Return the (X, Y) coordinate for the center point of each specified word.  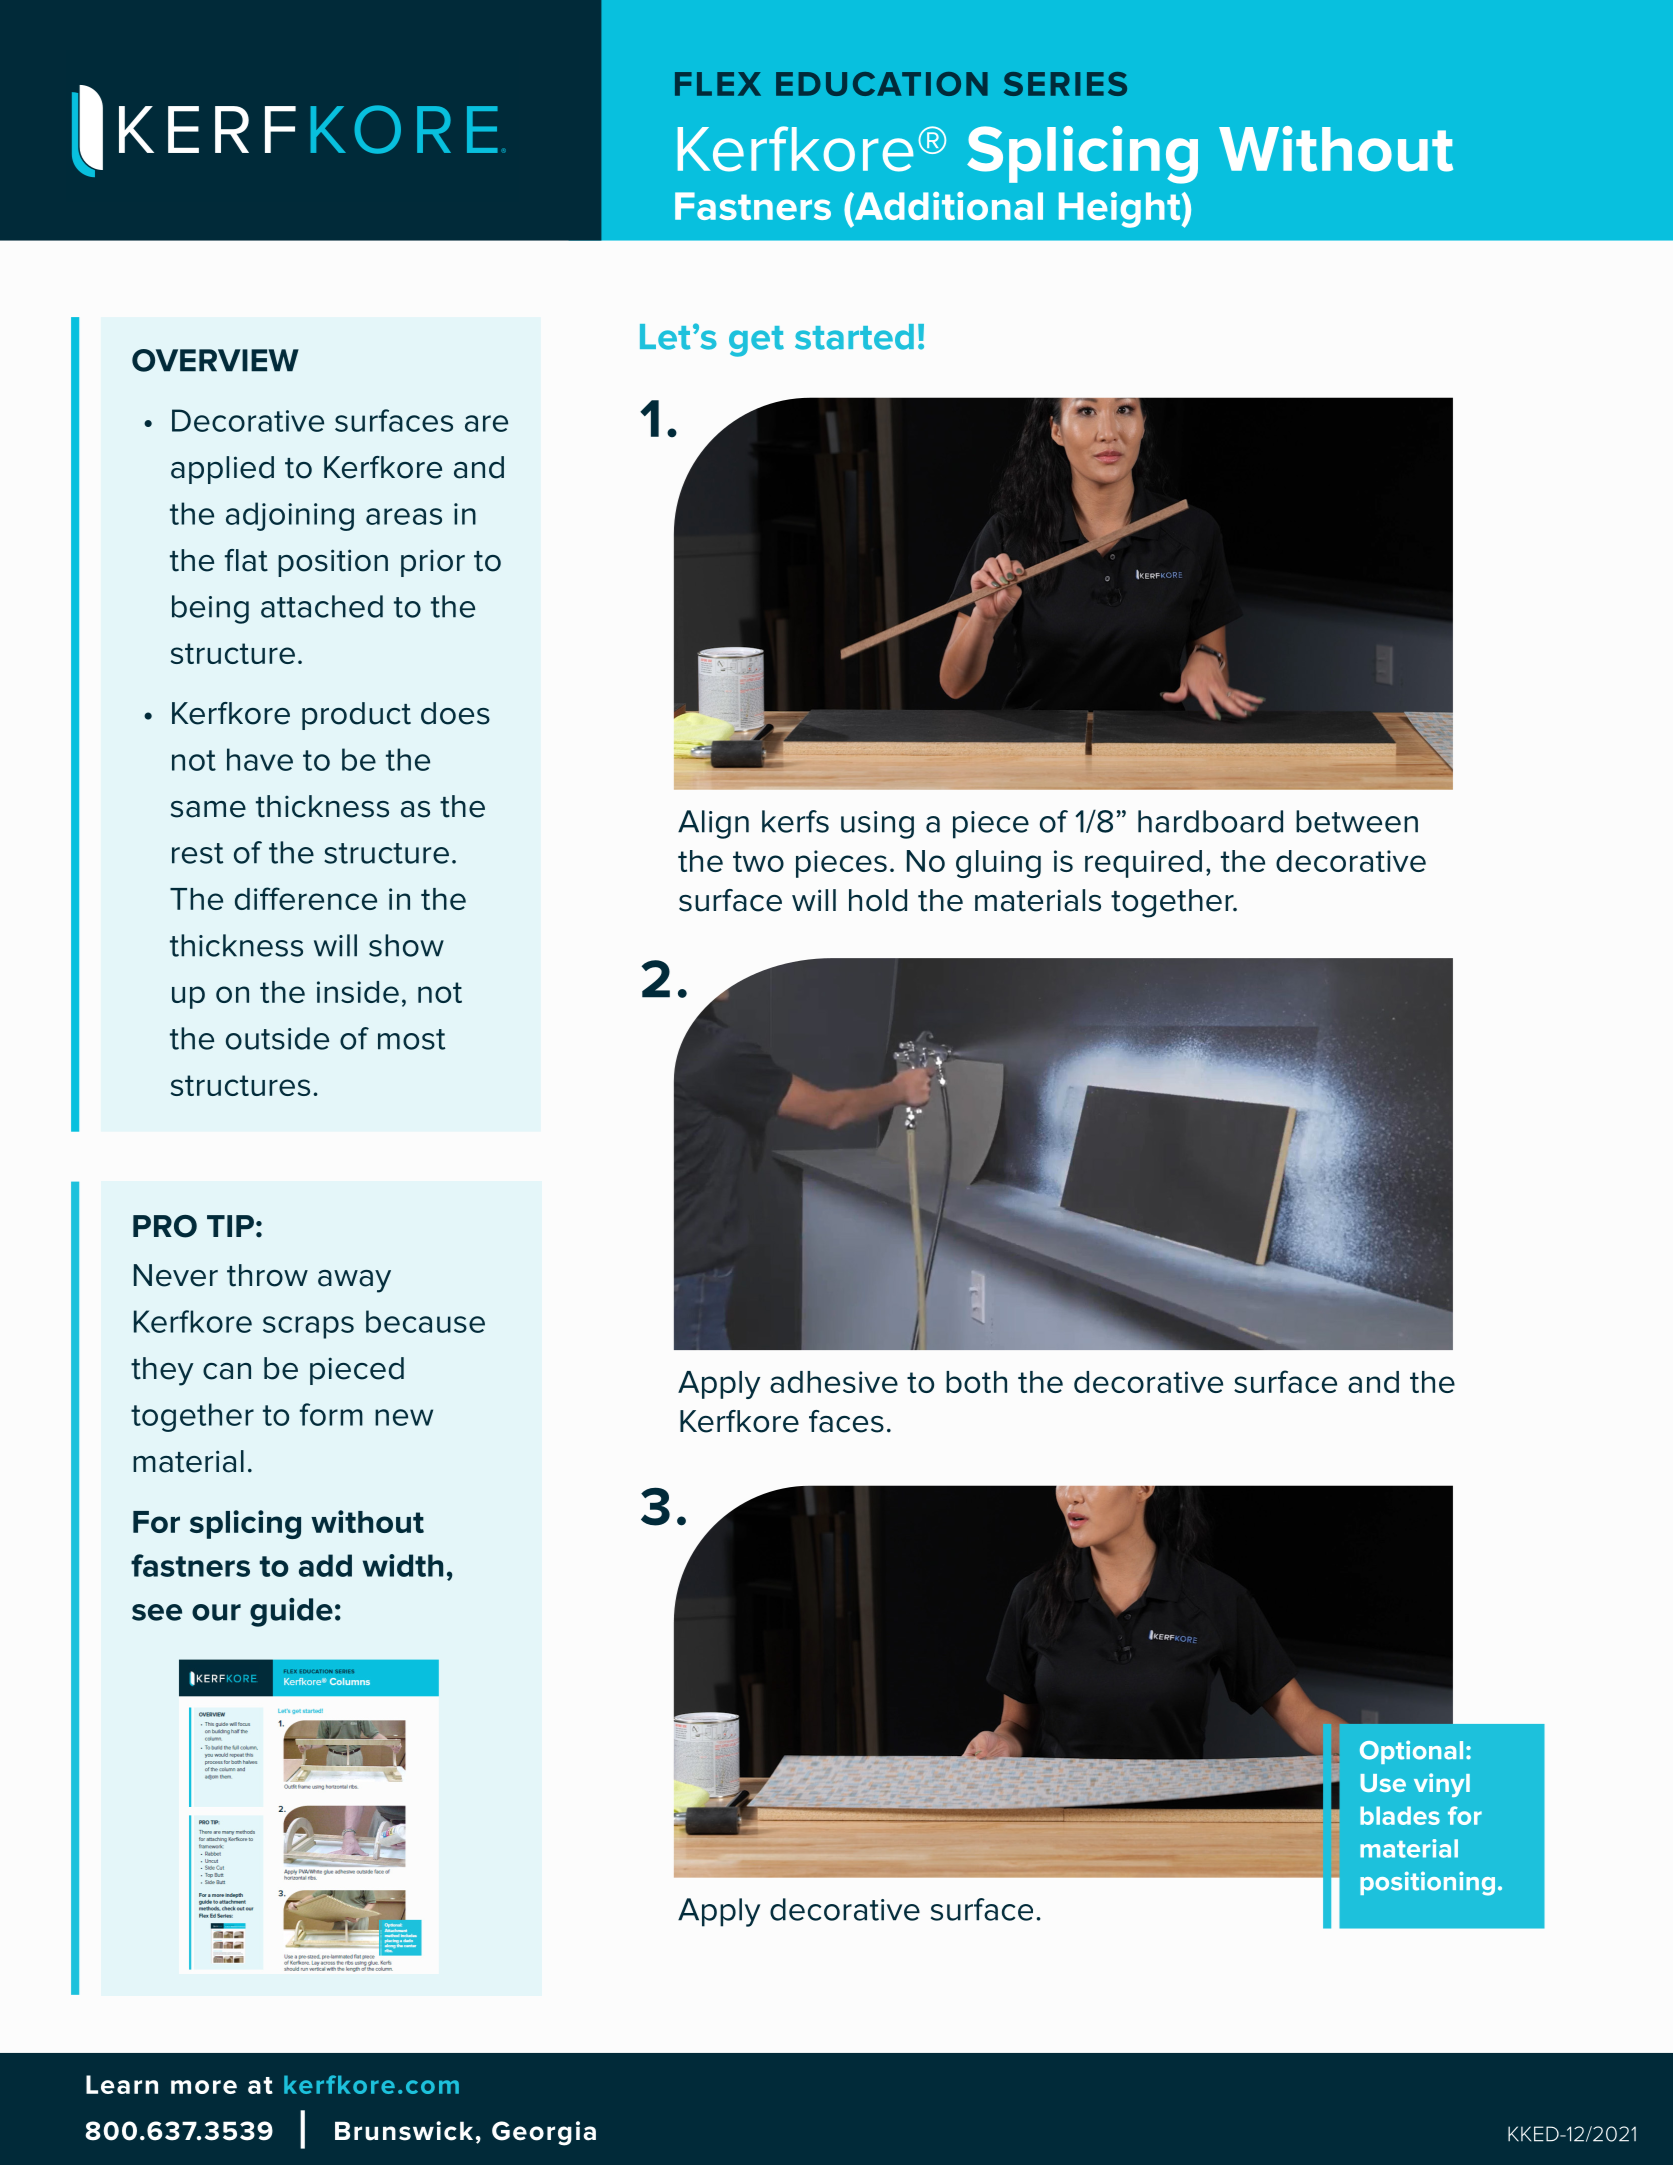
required (1143, 864)
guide (291, 1612)
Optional (1411, 1752)
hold (878, 900)
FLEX (718, 84)
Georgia (544, 2133)
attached (322, 606)
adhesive (834, 1382)
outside (277, 1038)
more (204, 2087)
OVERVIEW (215, 360)
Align (713, 824)
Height (1121, 210)
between (1357, 821)
